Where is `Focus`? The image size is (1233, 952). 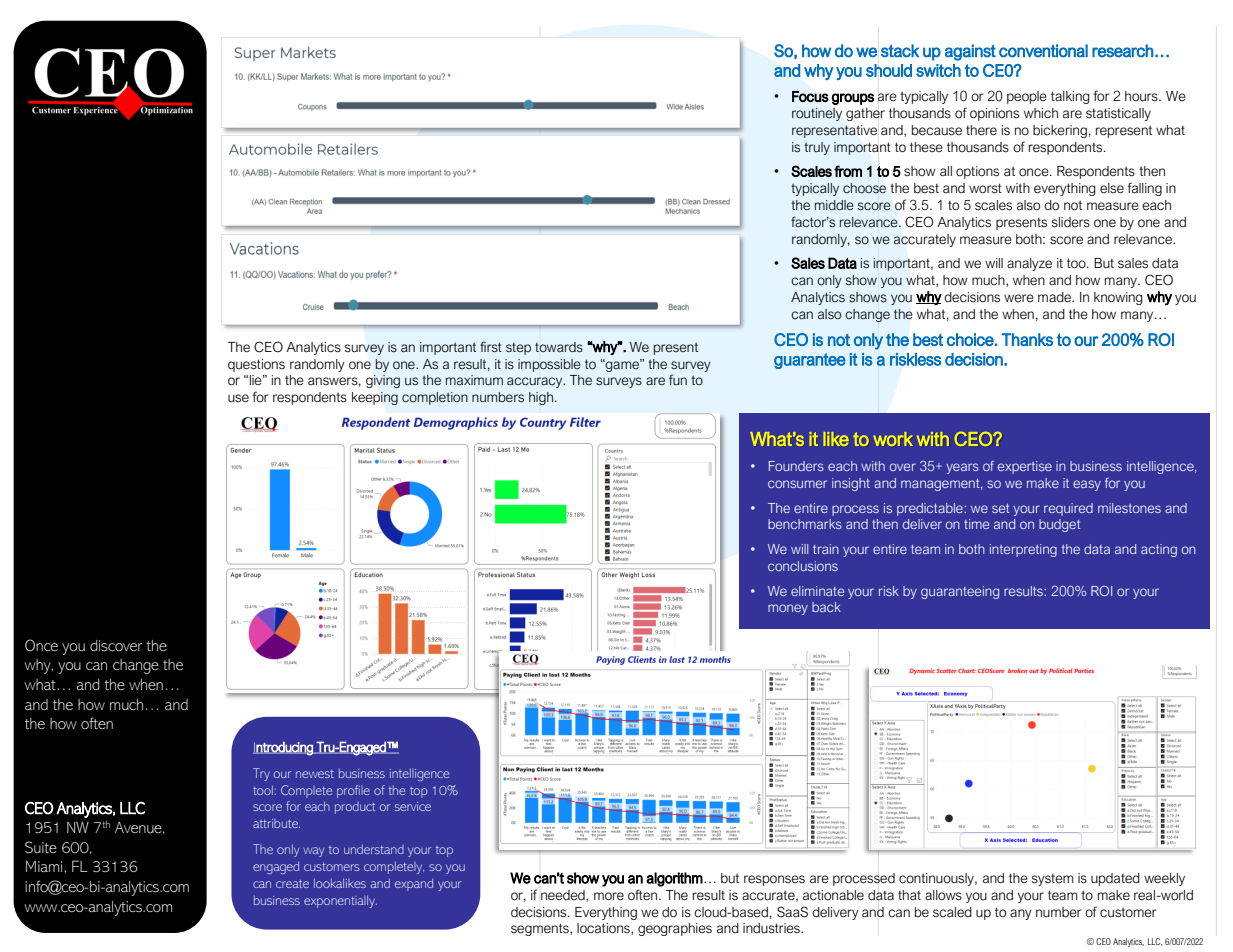 Focus is located at coordinates (810, 96).
